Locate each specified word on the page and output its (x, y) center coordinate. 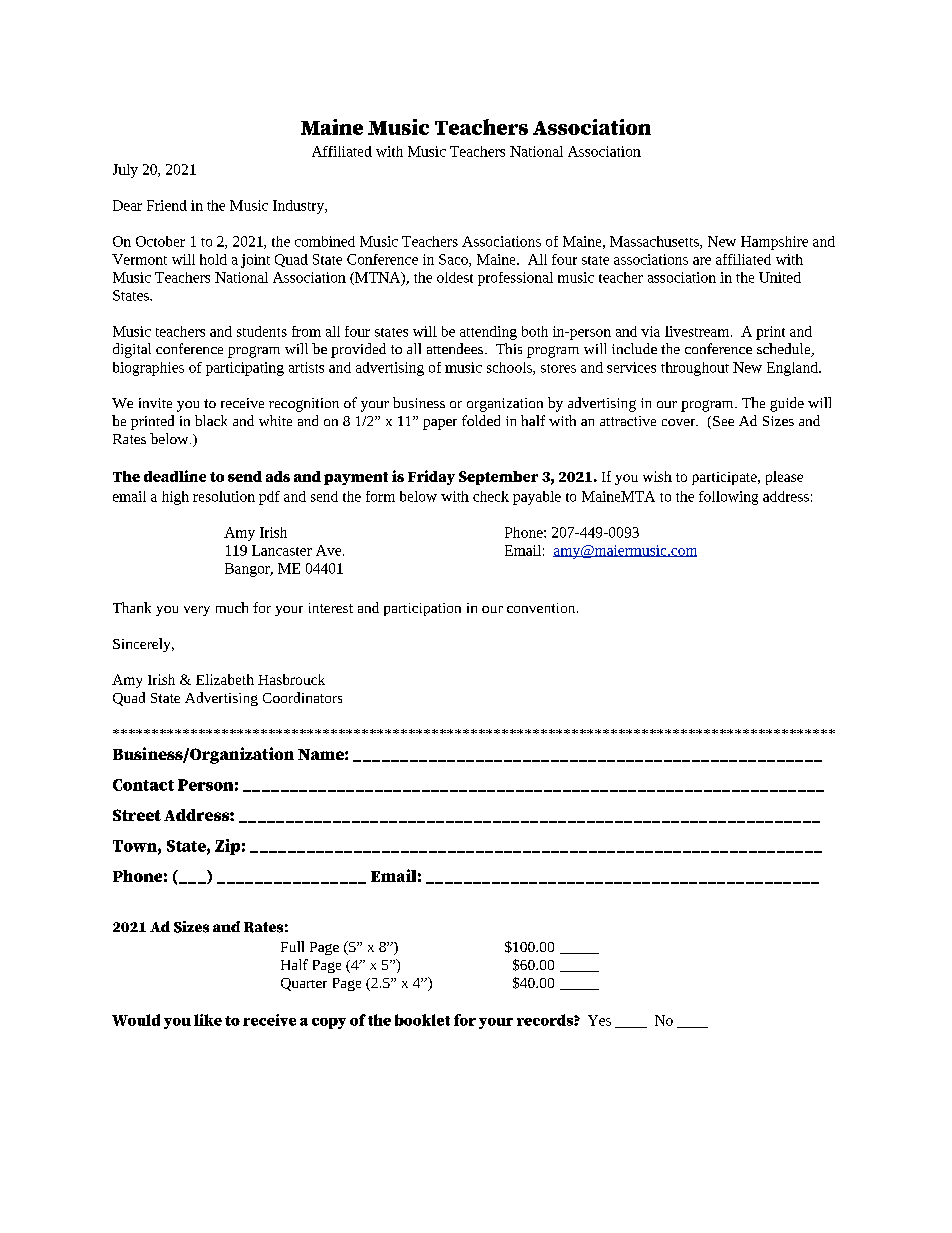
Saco (454, 260)
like (208, 1020)
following (728, 498)
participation (422, 609)
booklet (422, 1020)
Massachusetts (655, 242)
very (197, 611)
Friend (167, 205)
